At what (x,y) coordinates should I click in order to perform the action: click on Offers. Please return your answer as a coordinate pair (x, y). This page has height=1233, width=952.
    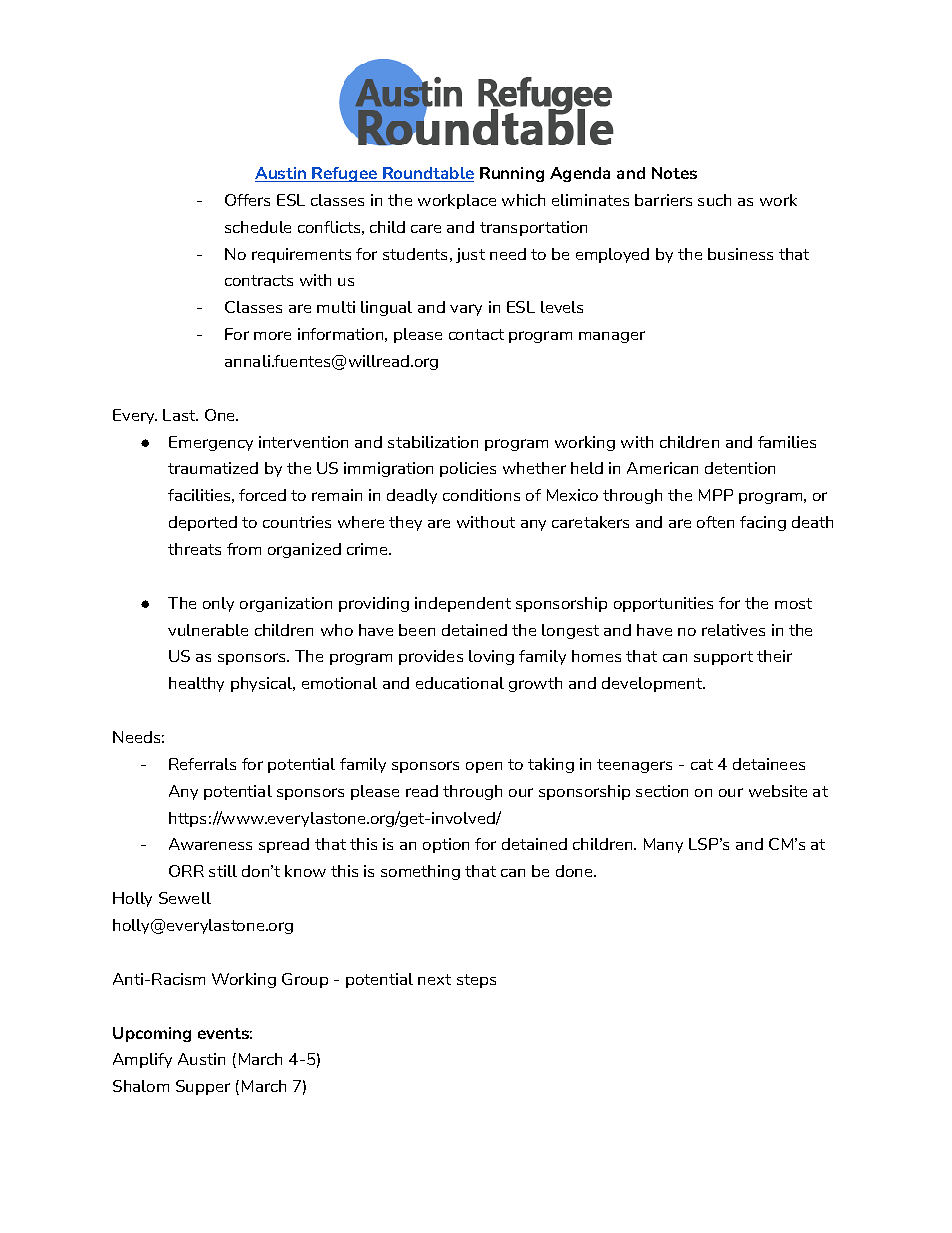
    Looking at the image, I should click on (247, 200).
